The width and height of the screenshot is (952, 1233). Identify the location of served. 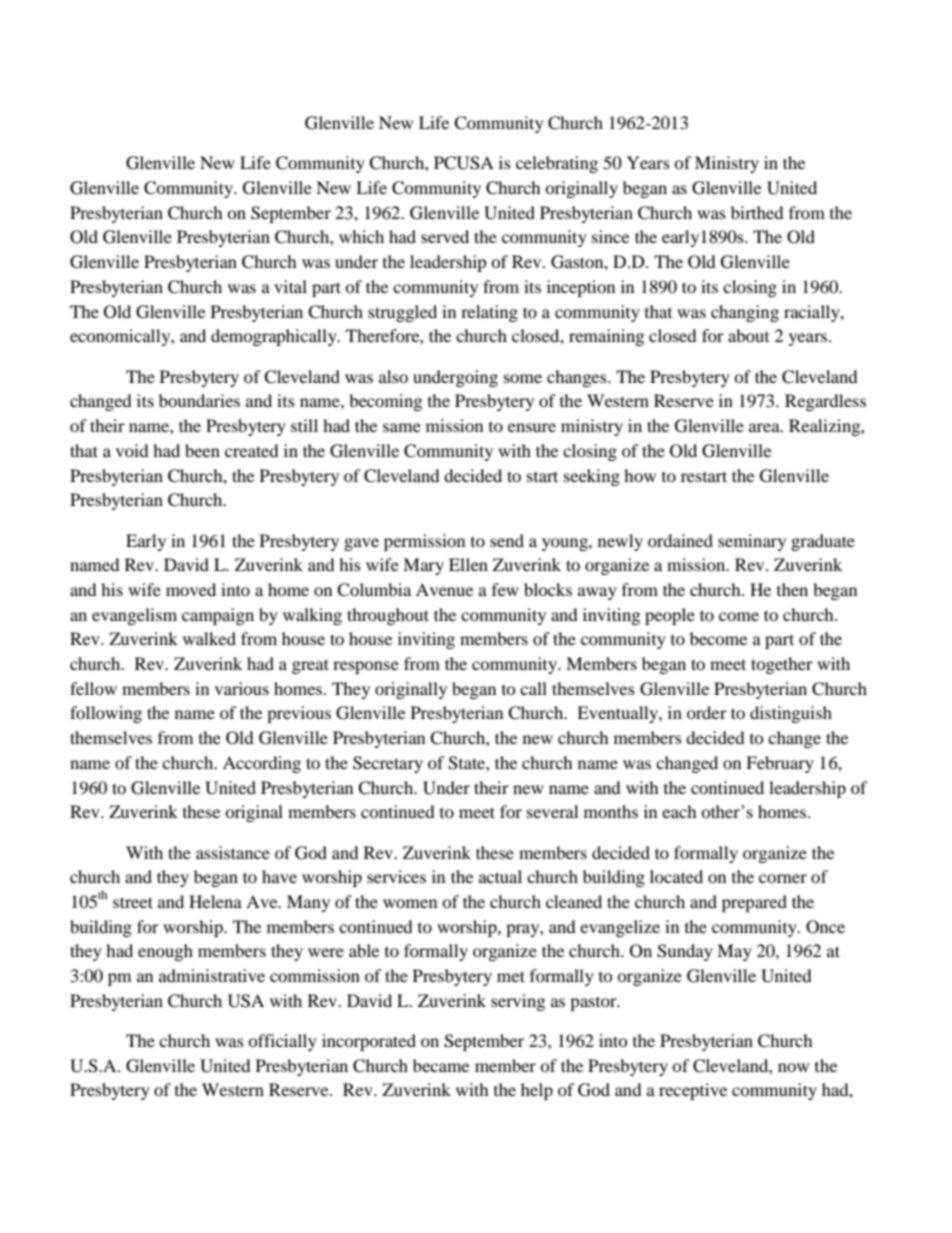
(445, 236).
